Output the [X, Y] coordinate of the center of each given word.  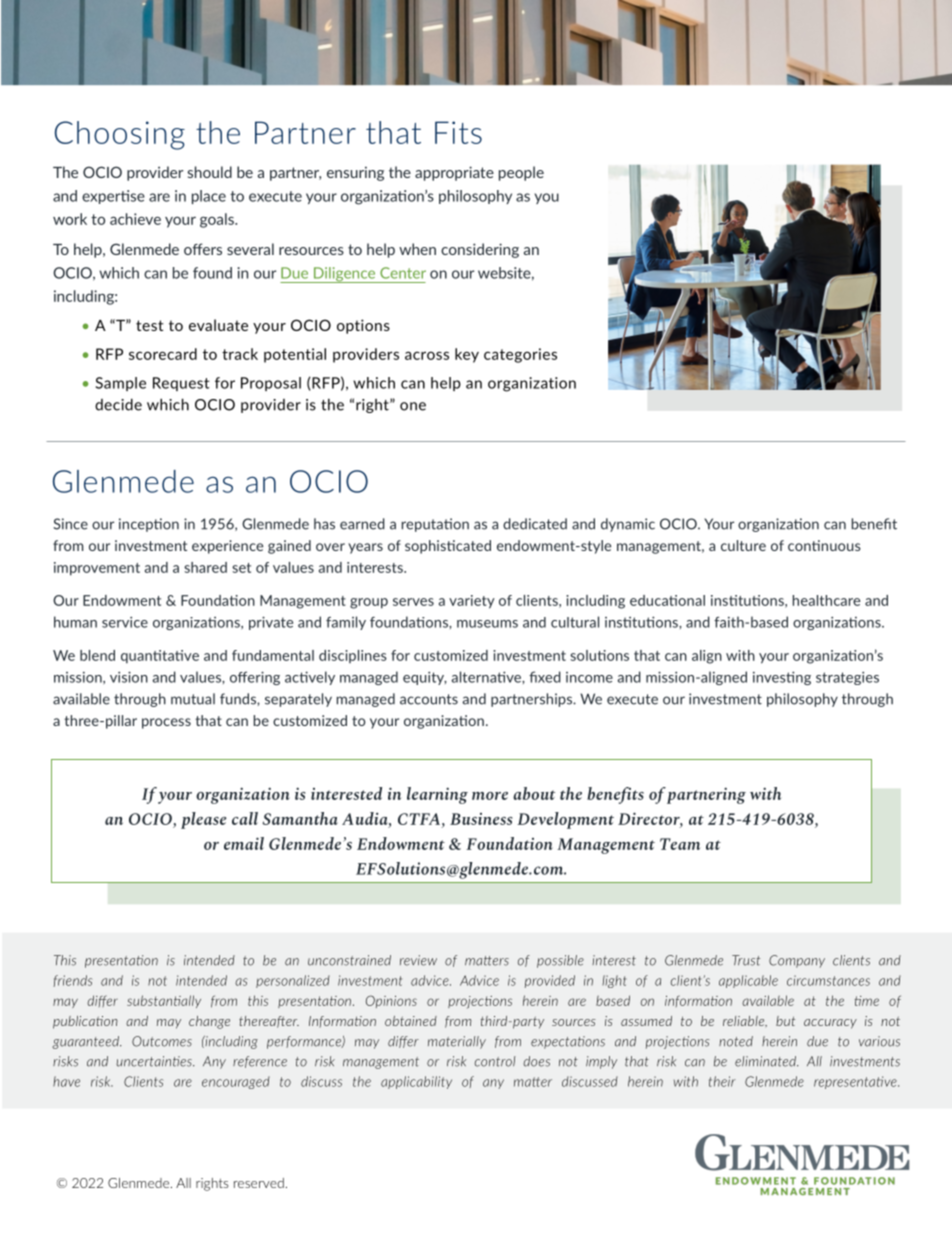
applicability [416, 1082]
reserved [259, 1183]
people [521, 173]
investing [782, 678]
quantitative [160, 657]
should [210, 172]
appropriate [454, 173]
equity [425, 678]
